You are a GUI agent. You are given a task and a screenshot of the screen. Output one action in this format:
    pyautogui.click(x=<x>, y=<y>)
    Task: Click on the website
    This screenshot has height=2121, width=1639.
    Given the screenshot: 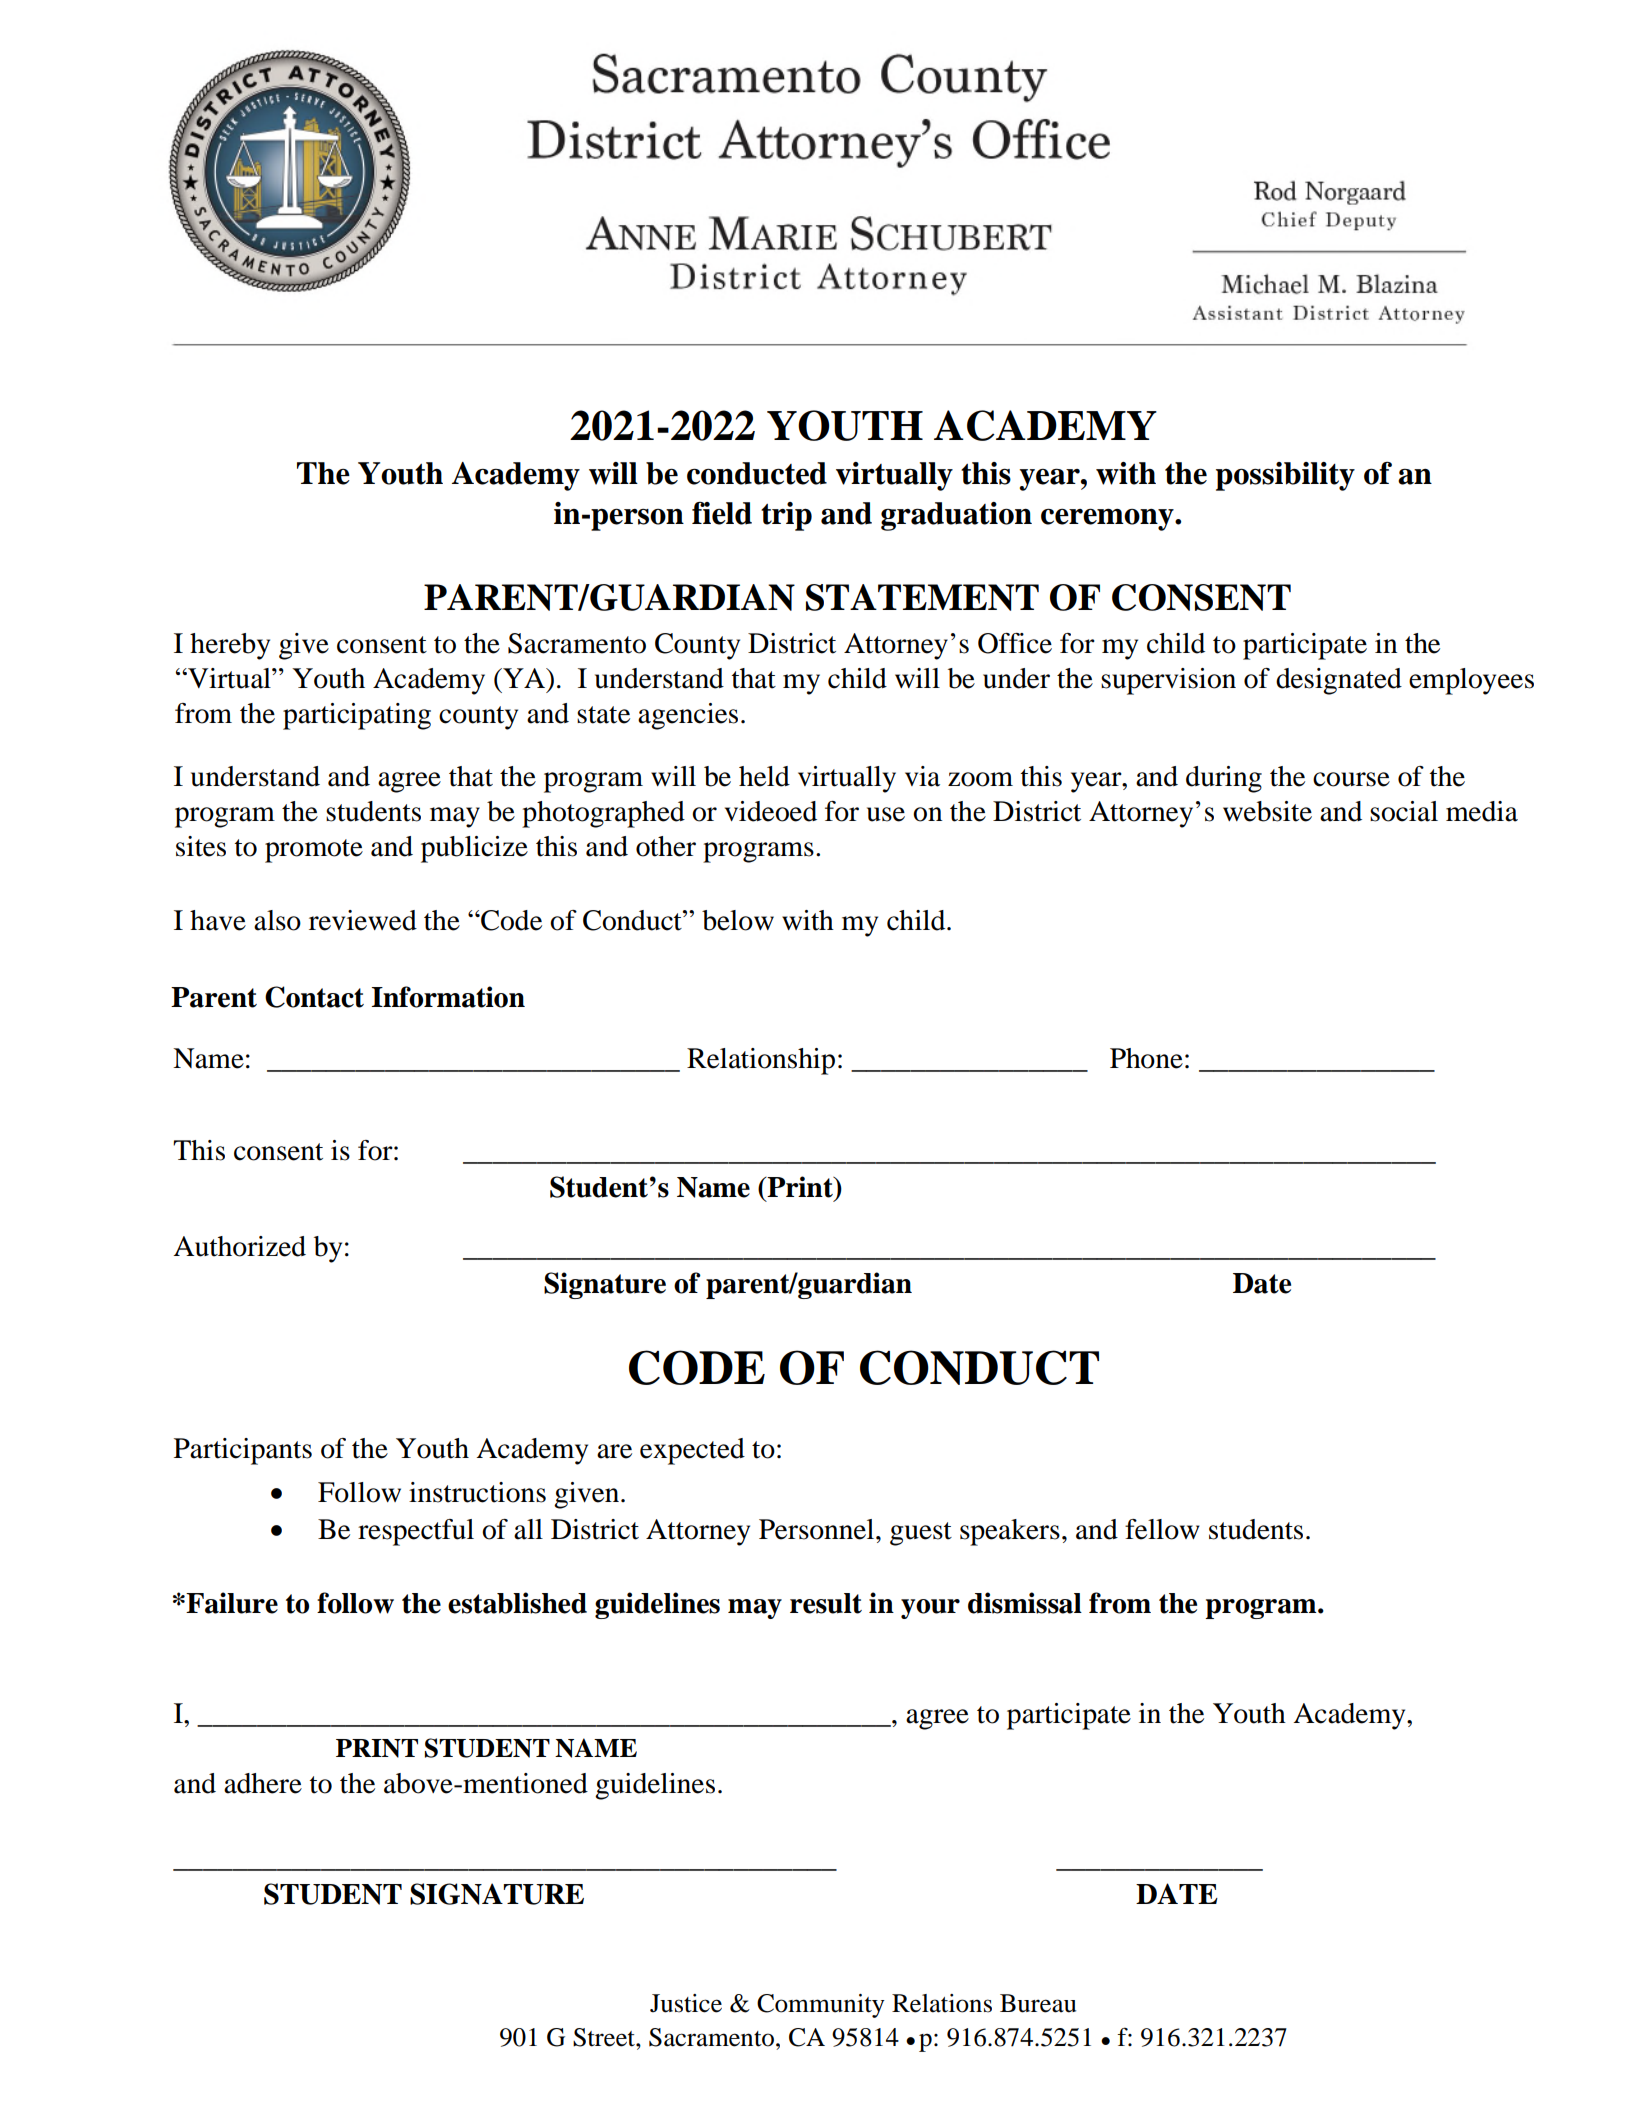 What is the action you would take?
    pyautogui.click(x=1267, y=811)
